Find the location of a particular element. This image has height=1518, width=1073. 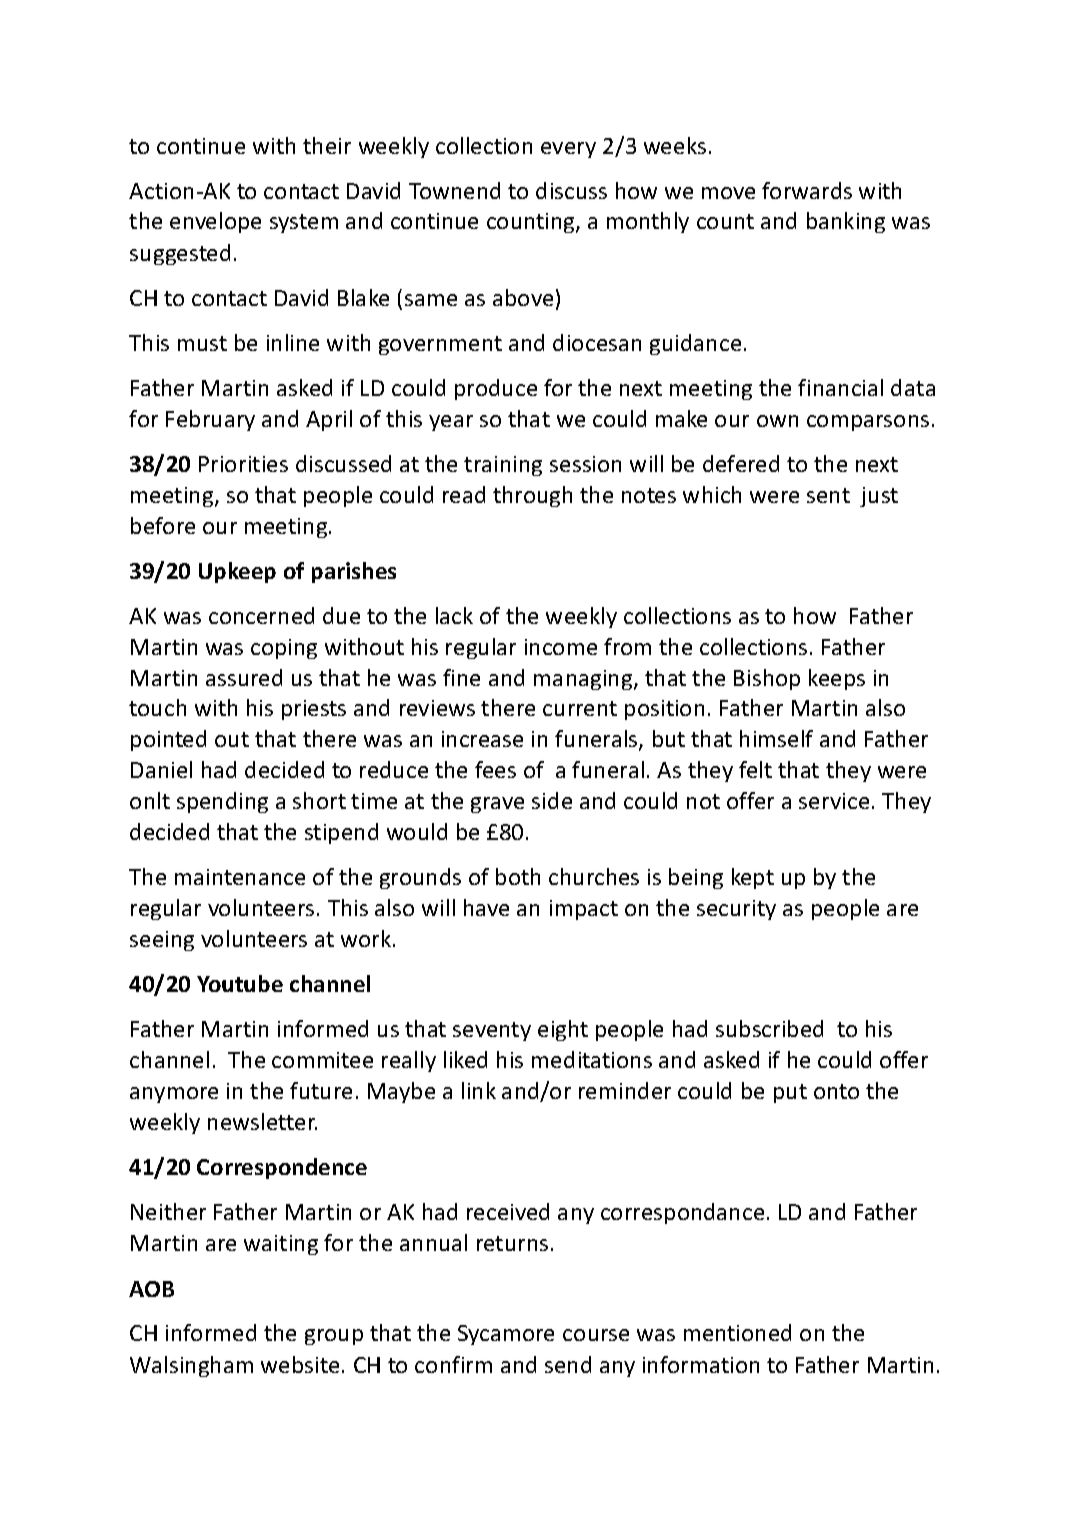

eight is located at coordinates (563, 1030).
